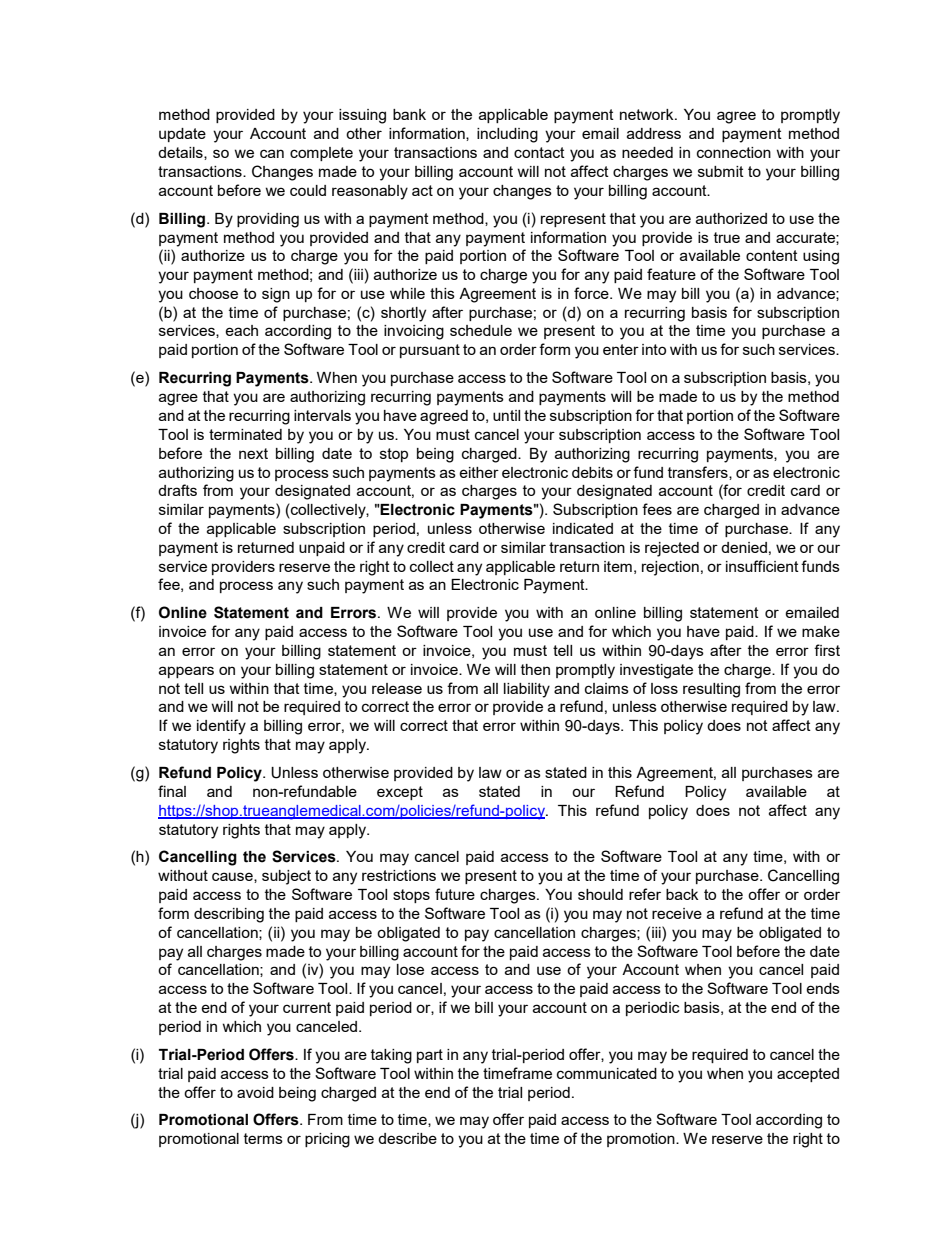  Describe the element at coordinates (507, 135) in the page. I see `including` at that location.
